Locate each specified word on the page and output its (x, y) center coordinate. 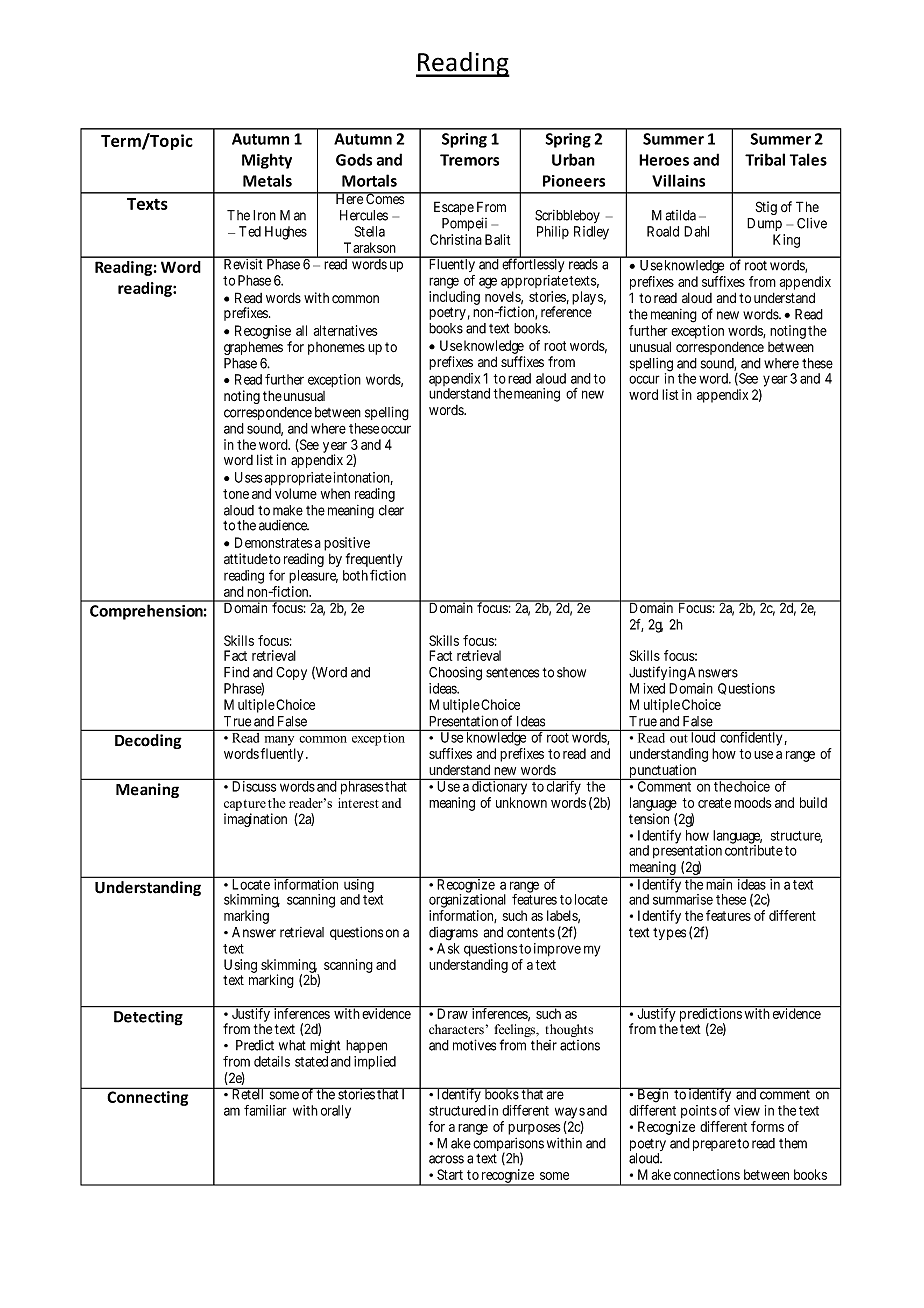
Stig (766, 208)
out (679, 738)
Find (236, 672)
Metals (267, 180)
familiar (265, 1110)
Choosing (455, 674)
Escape (454, 208)
